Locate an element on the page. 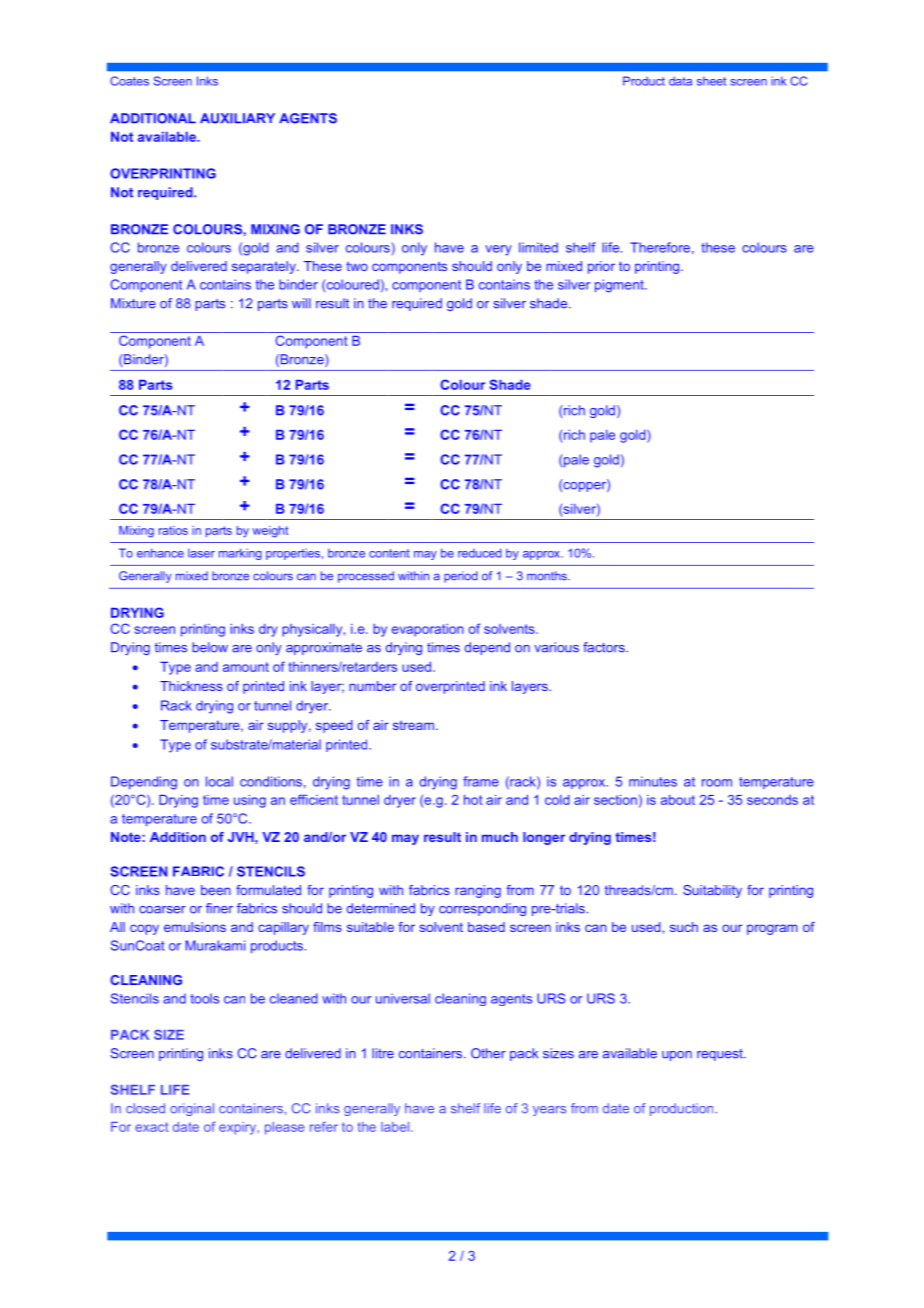 The width and height of the page is (924, 1308). upon is located at coordinates (677, 1056).
